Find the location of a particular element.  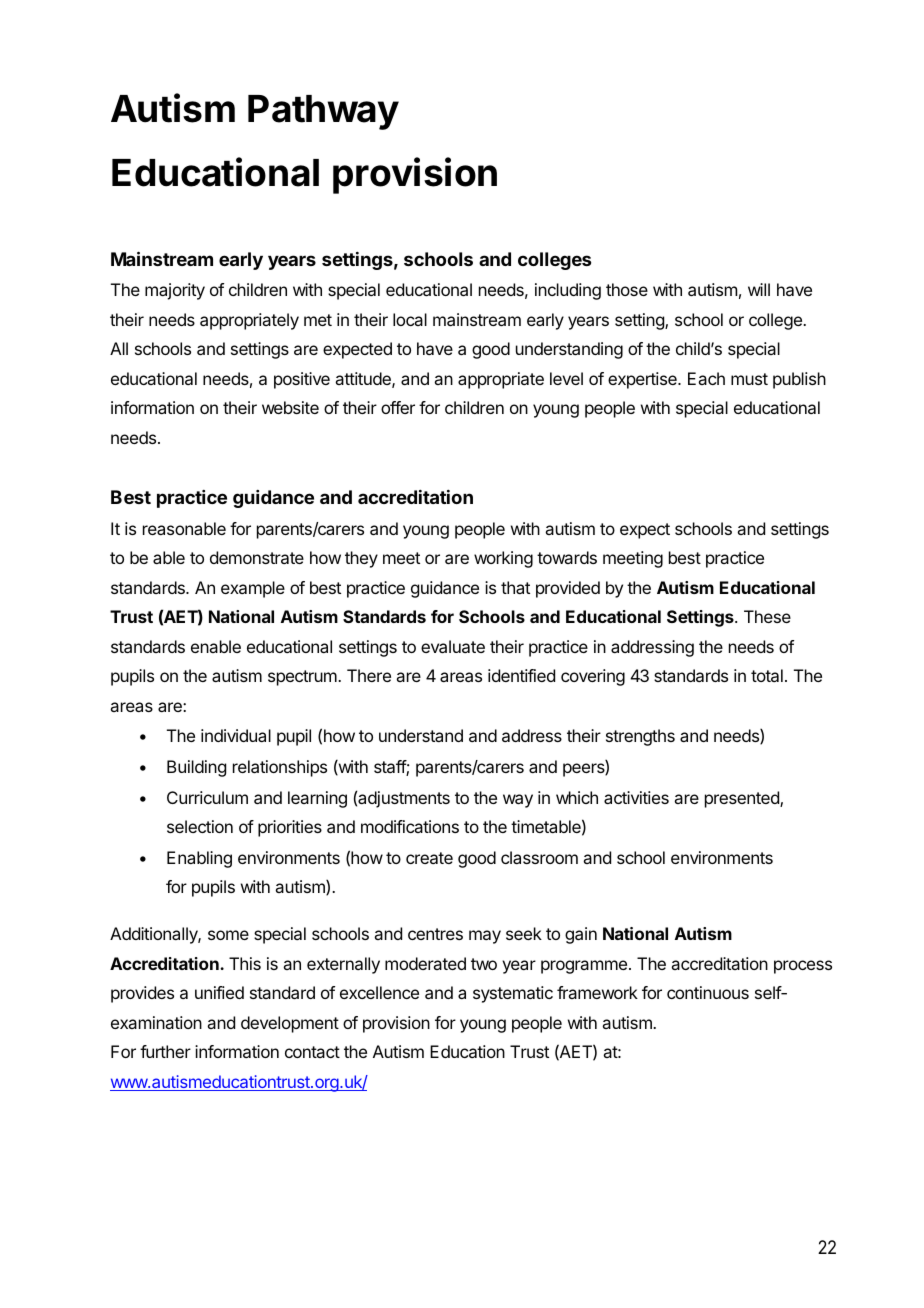

example is located at coordinates (253, 589).
